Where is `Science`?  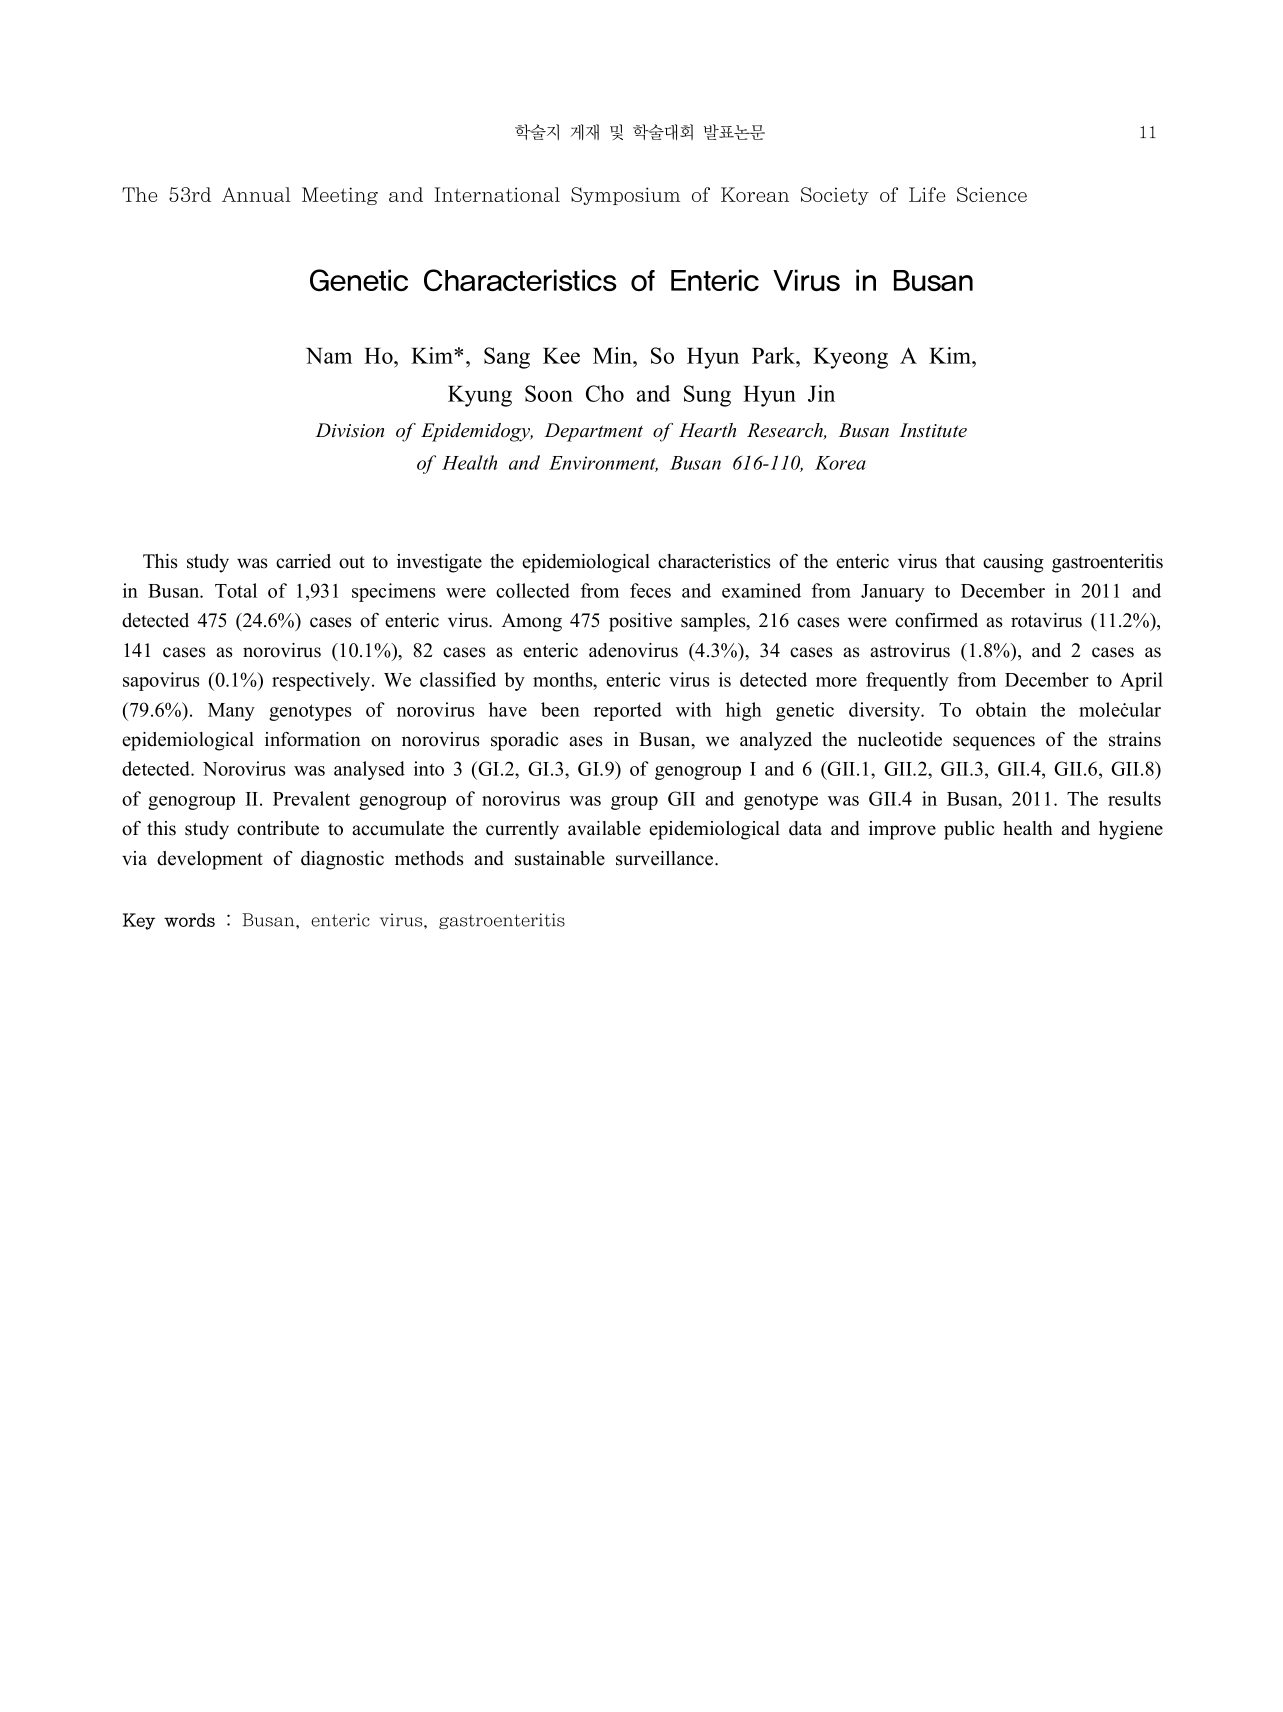
Science is located at coordinates (992, 194).
